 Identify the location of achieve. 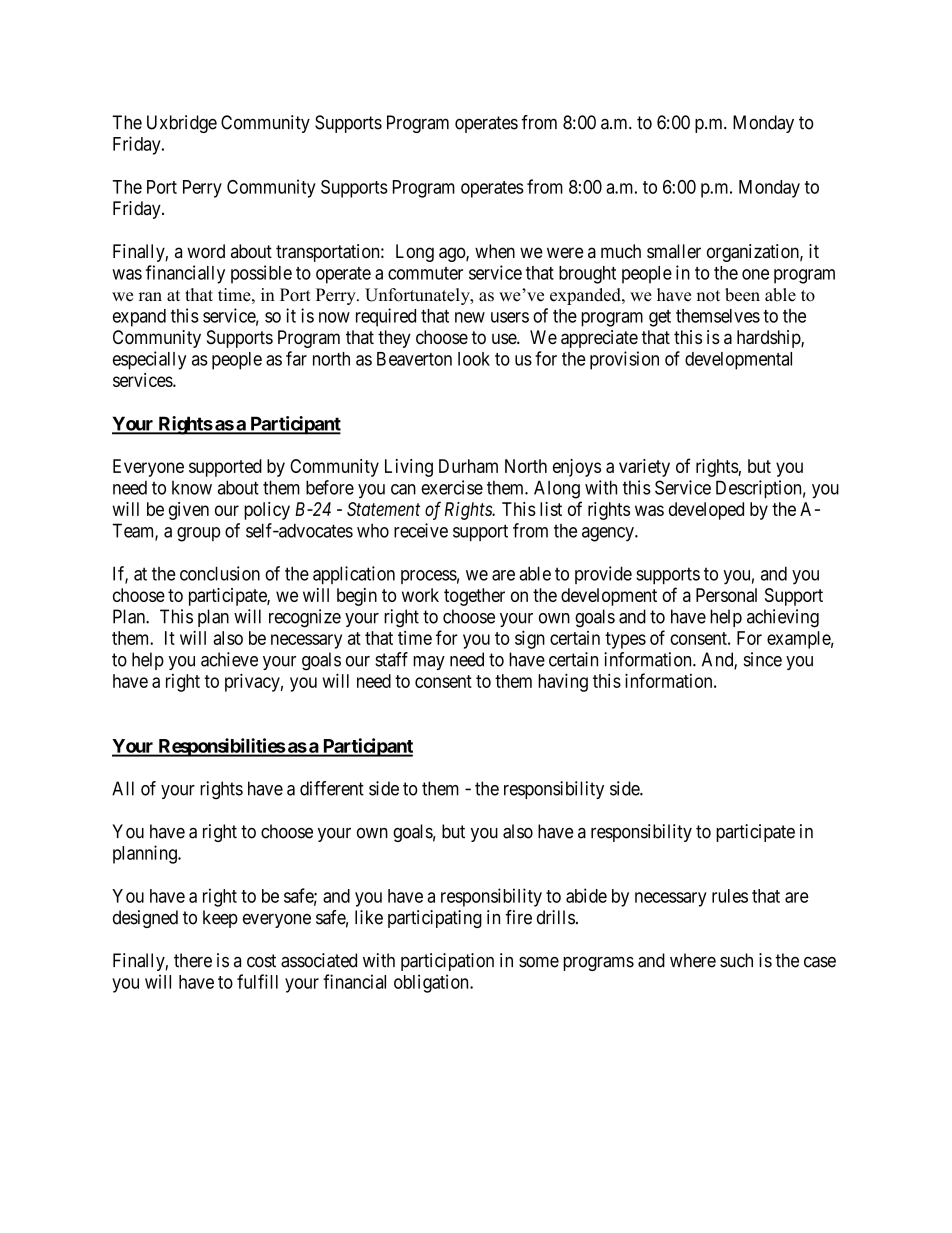
(229, 659).
